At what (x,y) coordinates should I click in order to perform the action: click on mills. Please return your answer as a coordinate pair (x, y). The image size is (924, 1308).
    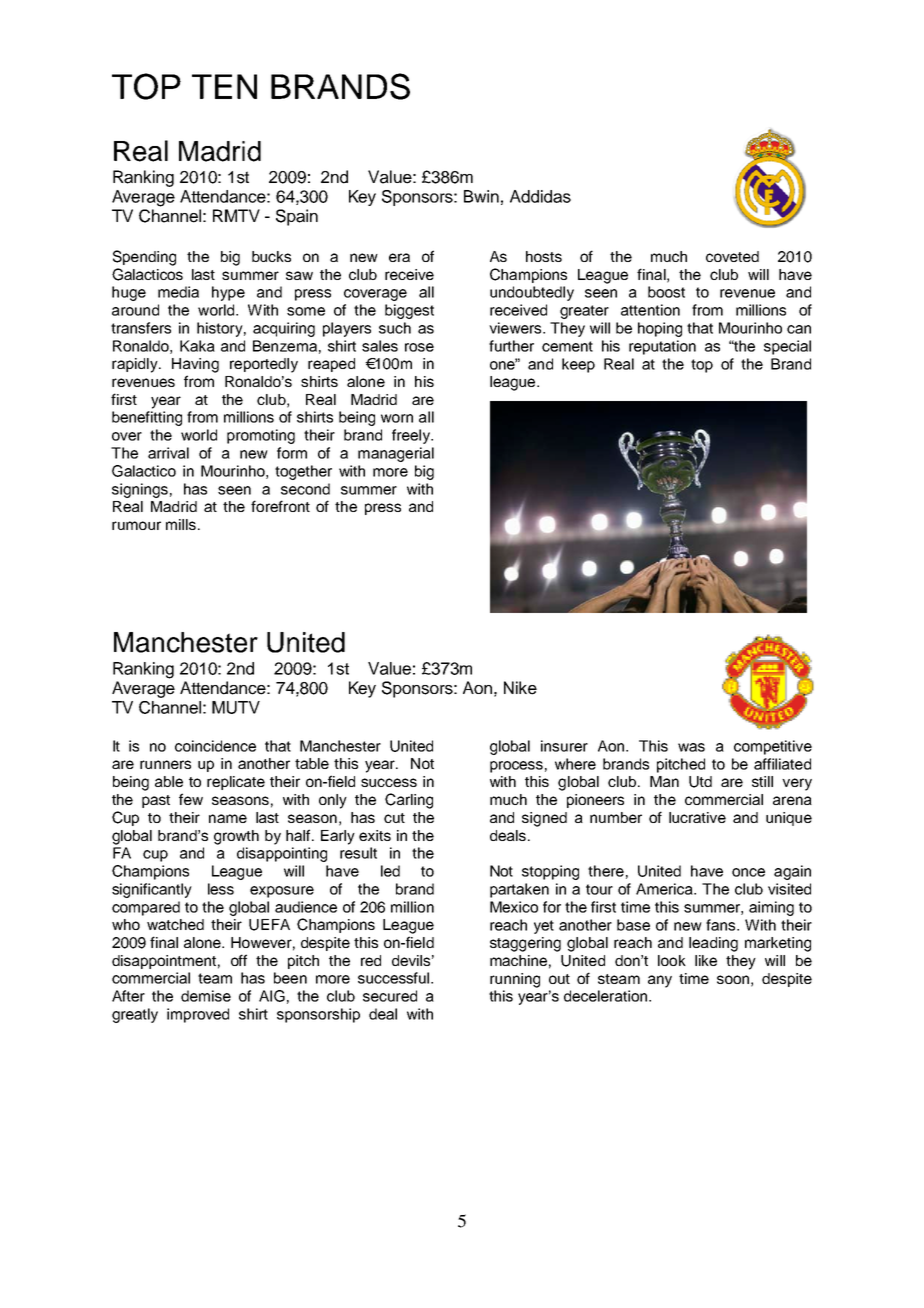
    Looking at the image, I should click on (181, 524).
